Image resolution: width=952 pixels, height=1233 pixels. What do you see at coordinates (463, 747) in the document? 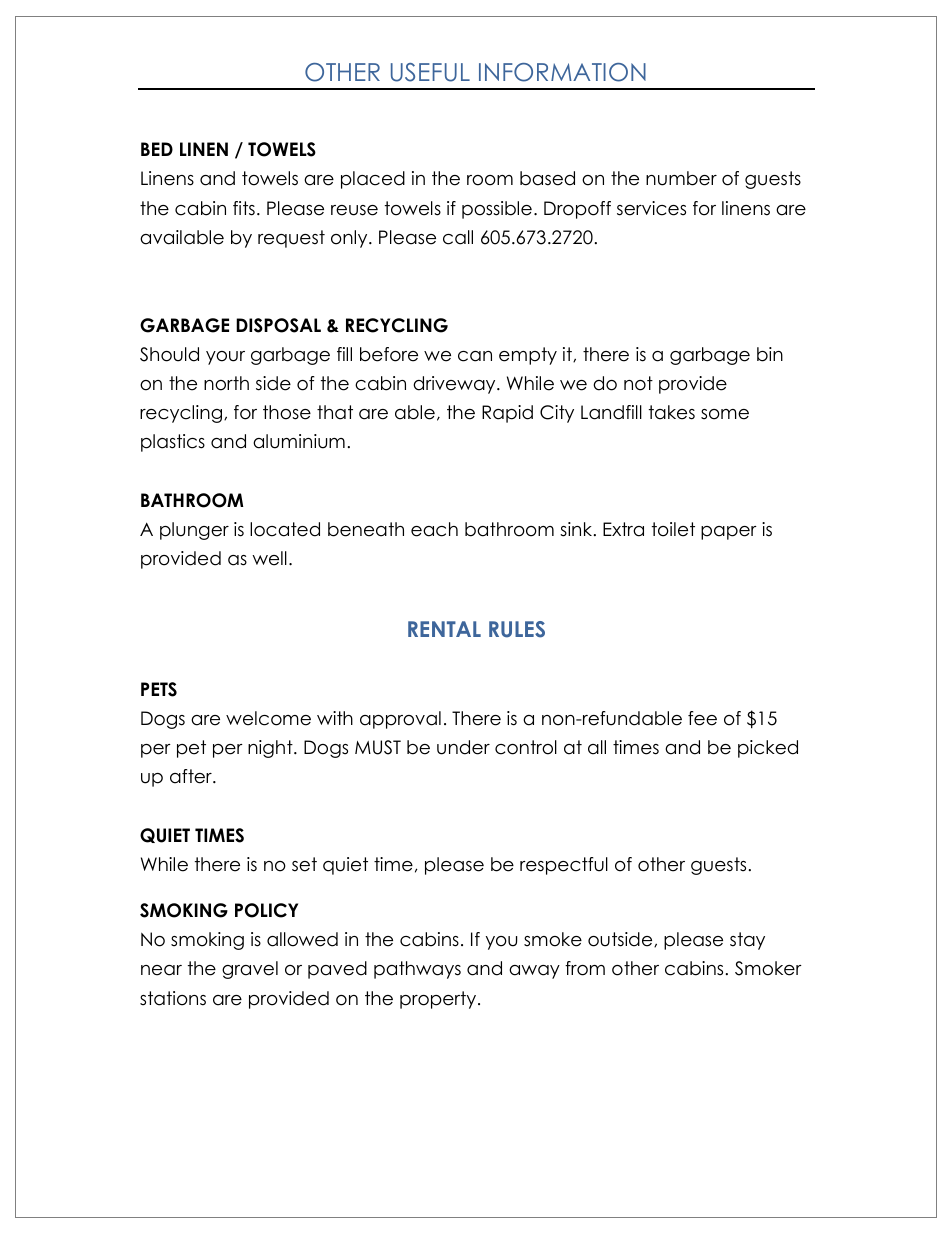
I see `under` at bounding box center [463, 747].
